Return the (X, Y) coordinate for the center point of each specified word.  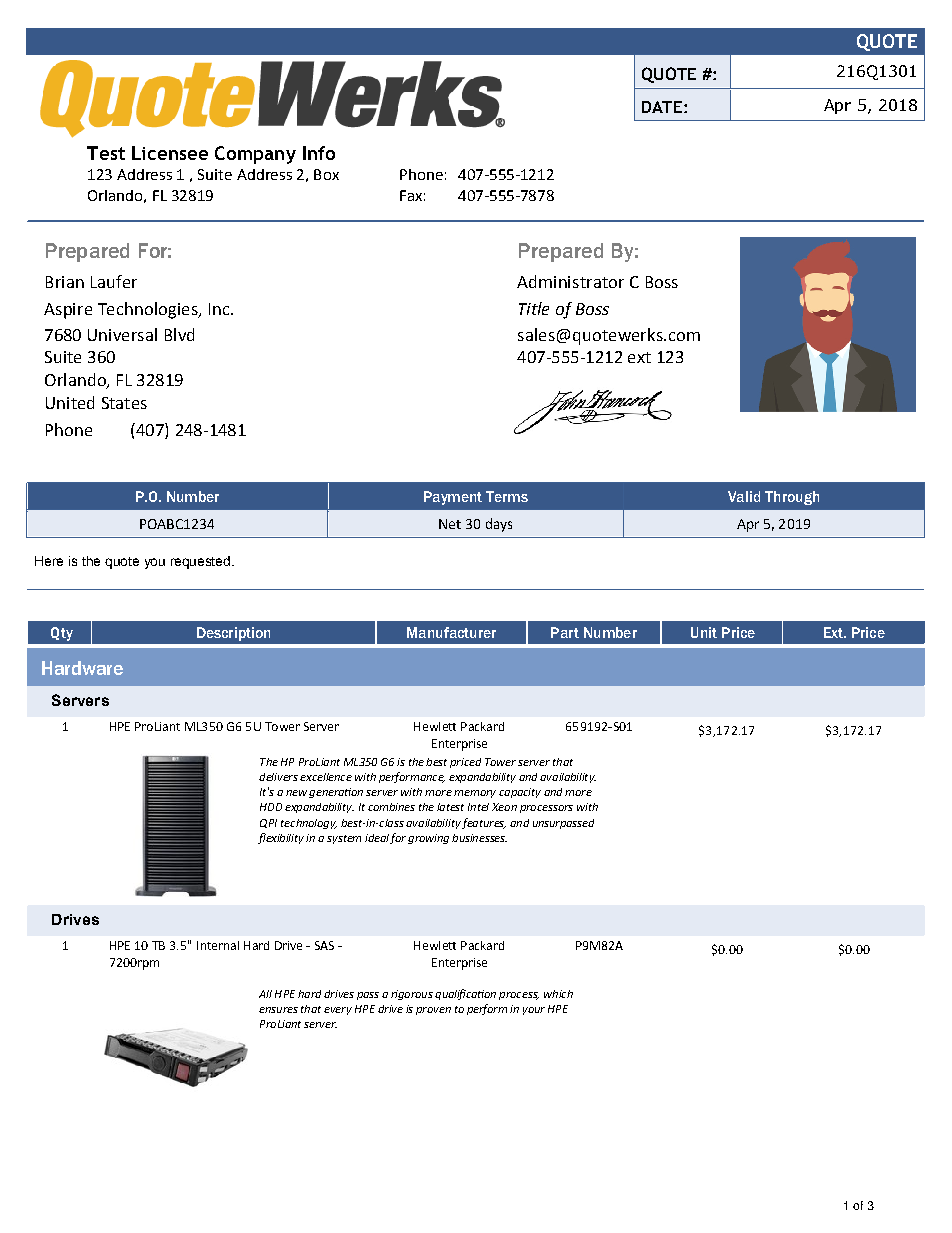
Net (450, 524)
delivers (278, 777)
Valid (744, 496)
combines (391, 807)
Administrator (570, 281)
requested (200, 562)
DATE (662, 107)
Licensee (170, 153)
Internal (218, 945)
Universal (122, 334)
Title (534, 308)
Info (319, 153)
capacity (520, 793)
